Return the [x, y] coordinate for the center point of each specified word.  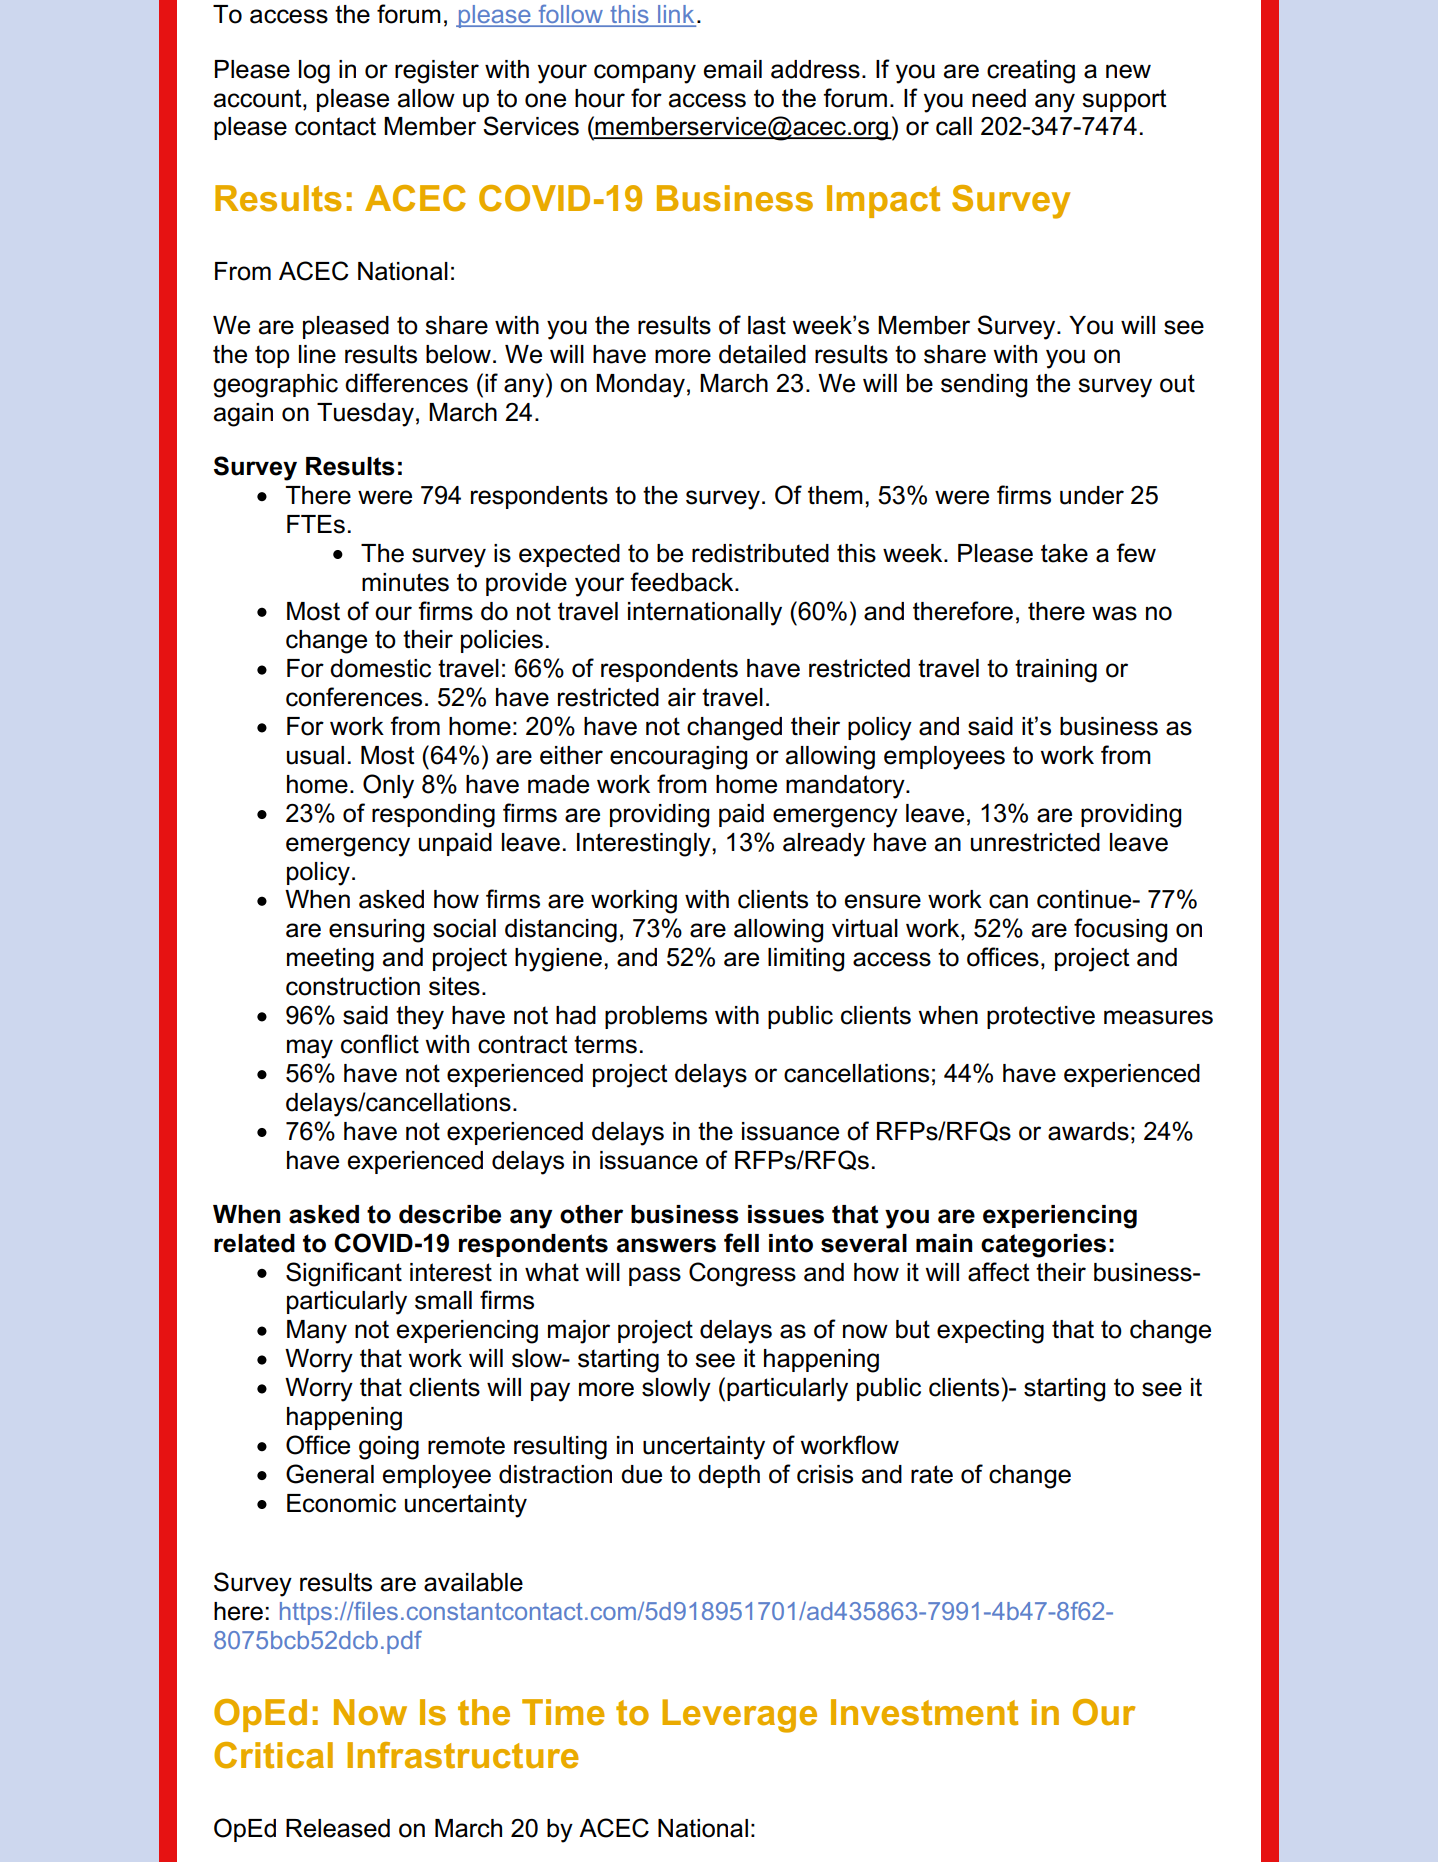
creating [1031, 72]
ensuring [376, 931]
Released [338, 1828]
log [314, 72]
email [733, 69]
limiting [806, 960]
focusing [1120, 930]
